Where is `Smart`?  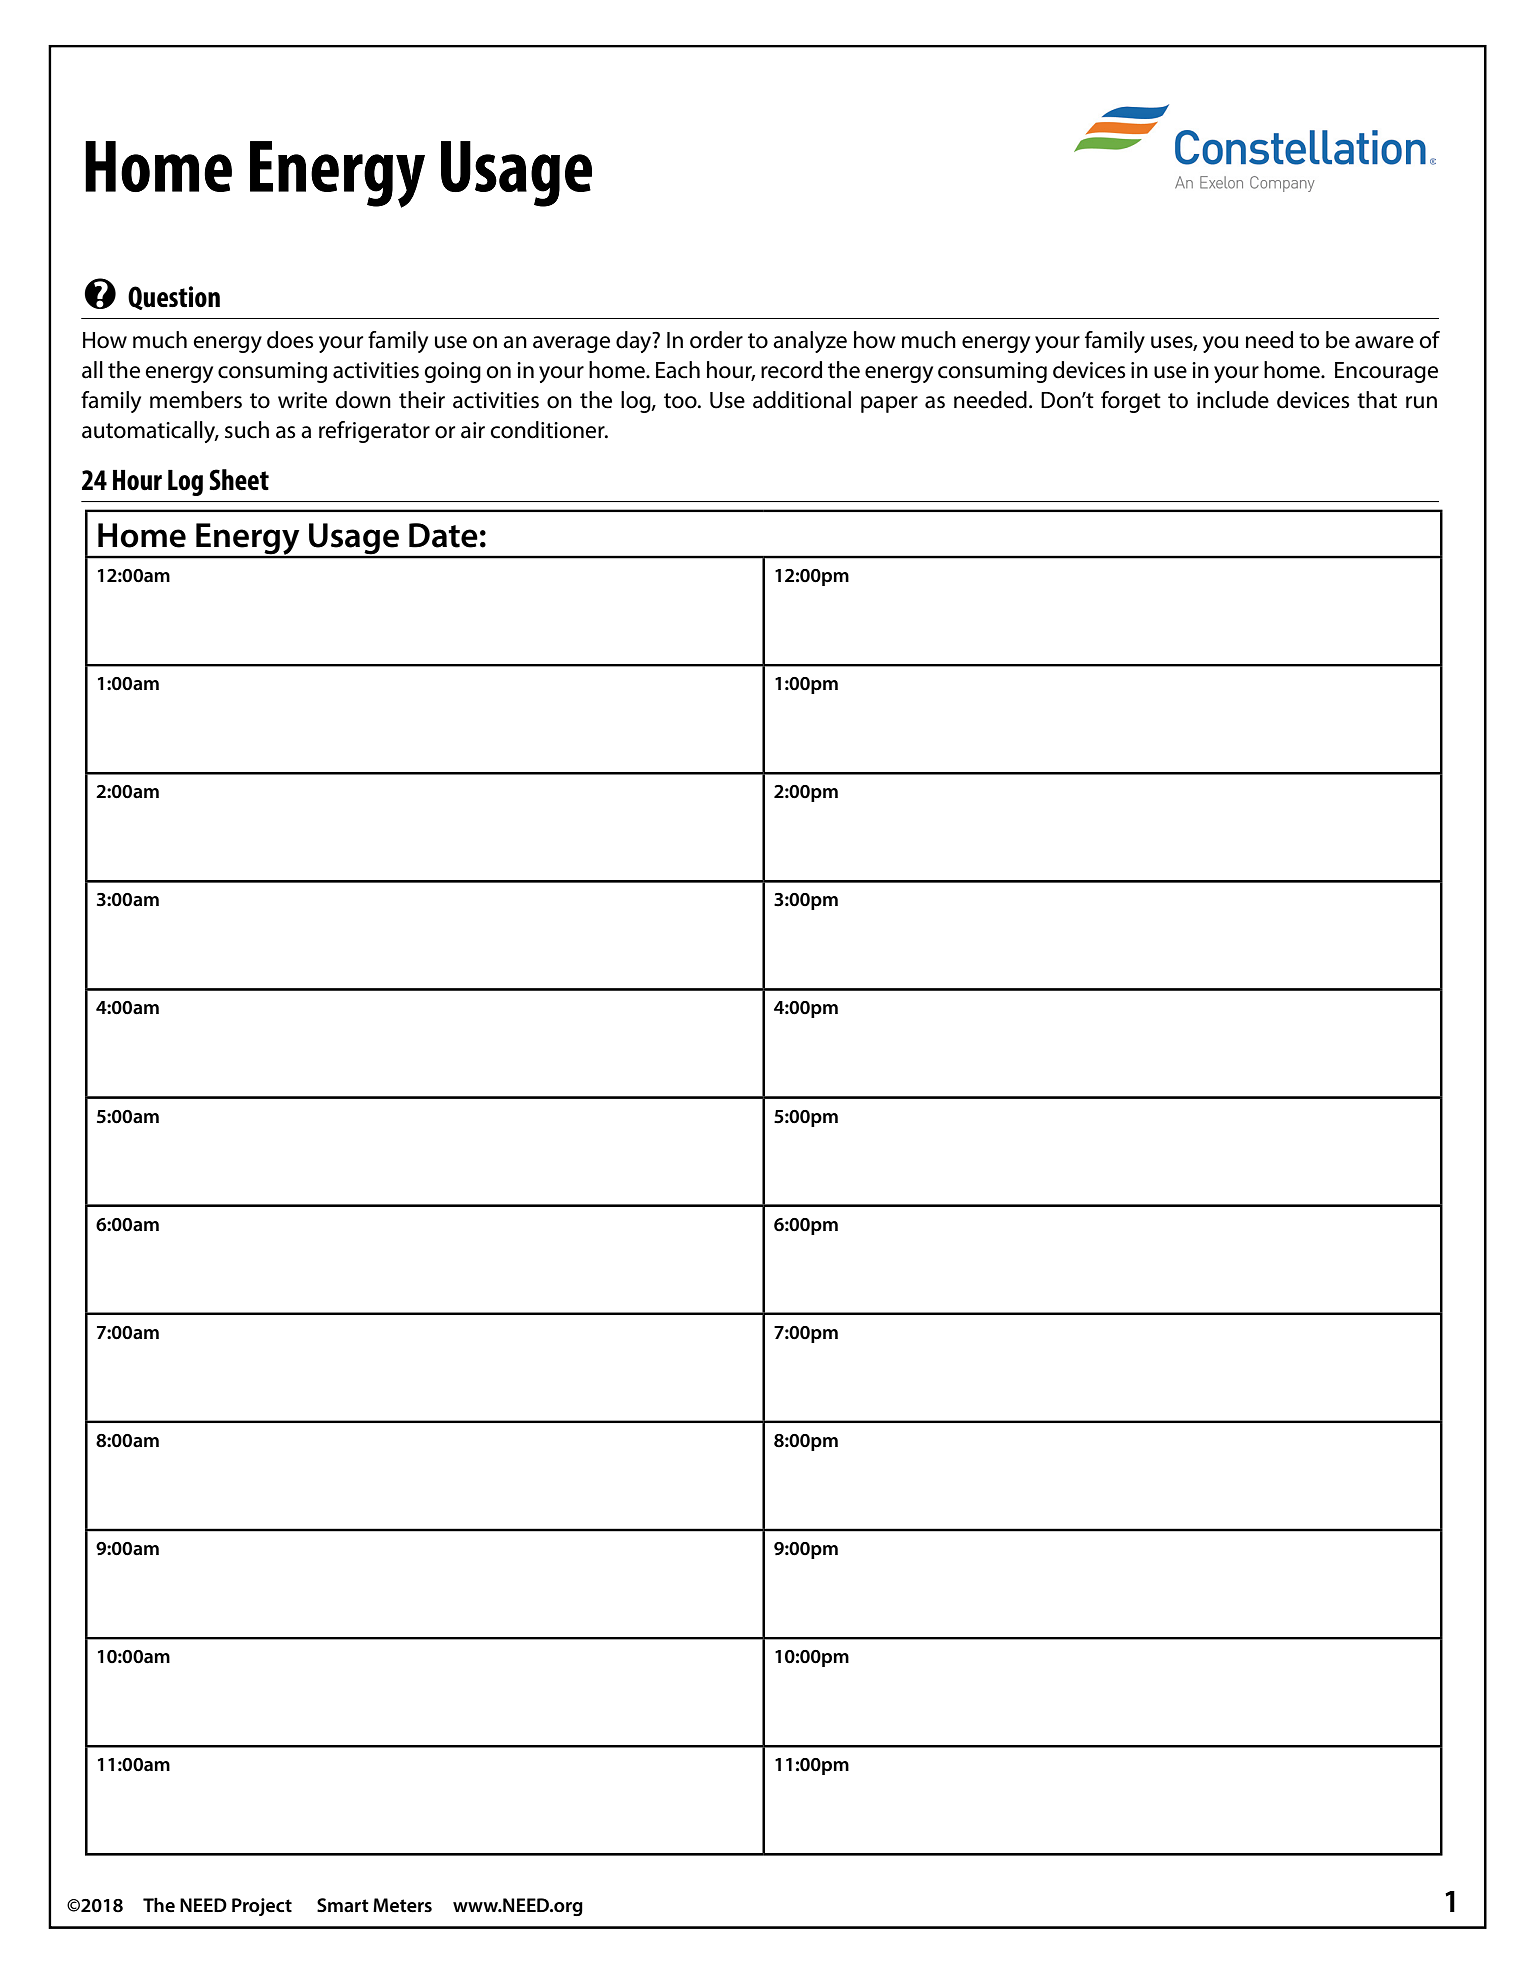 Smart is located at coordinates (343, 1905).
